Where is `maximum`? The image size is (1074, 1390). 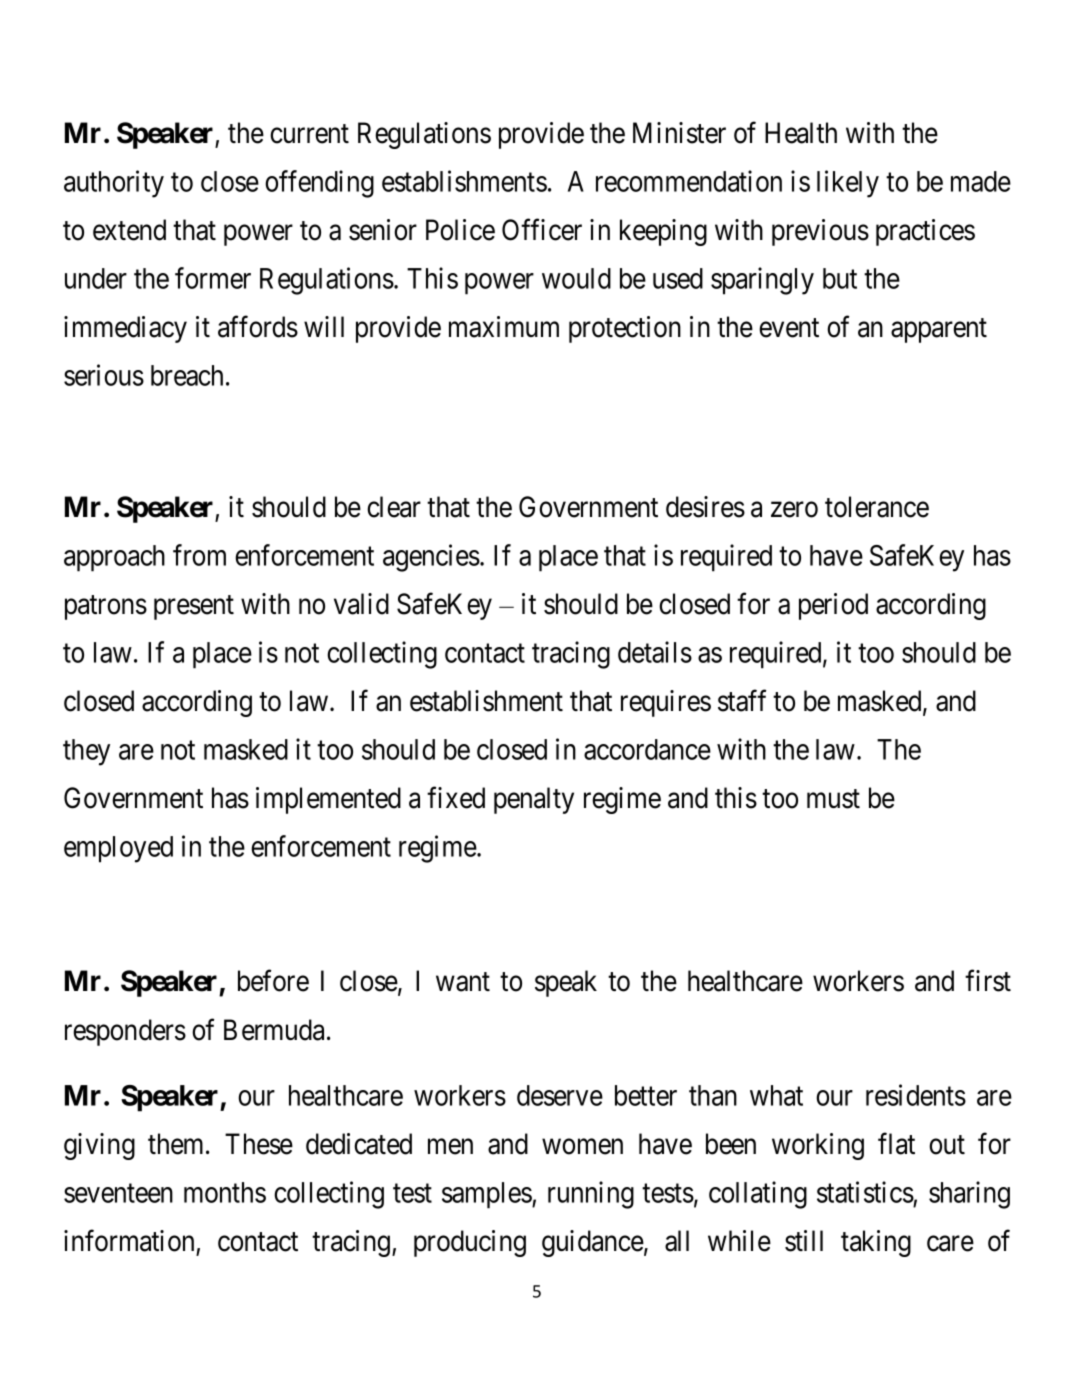 maximum is located at coordinates (504, 327).
